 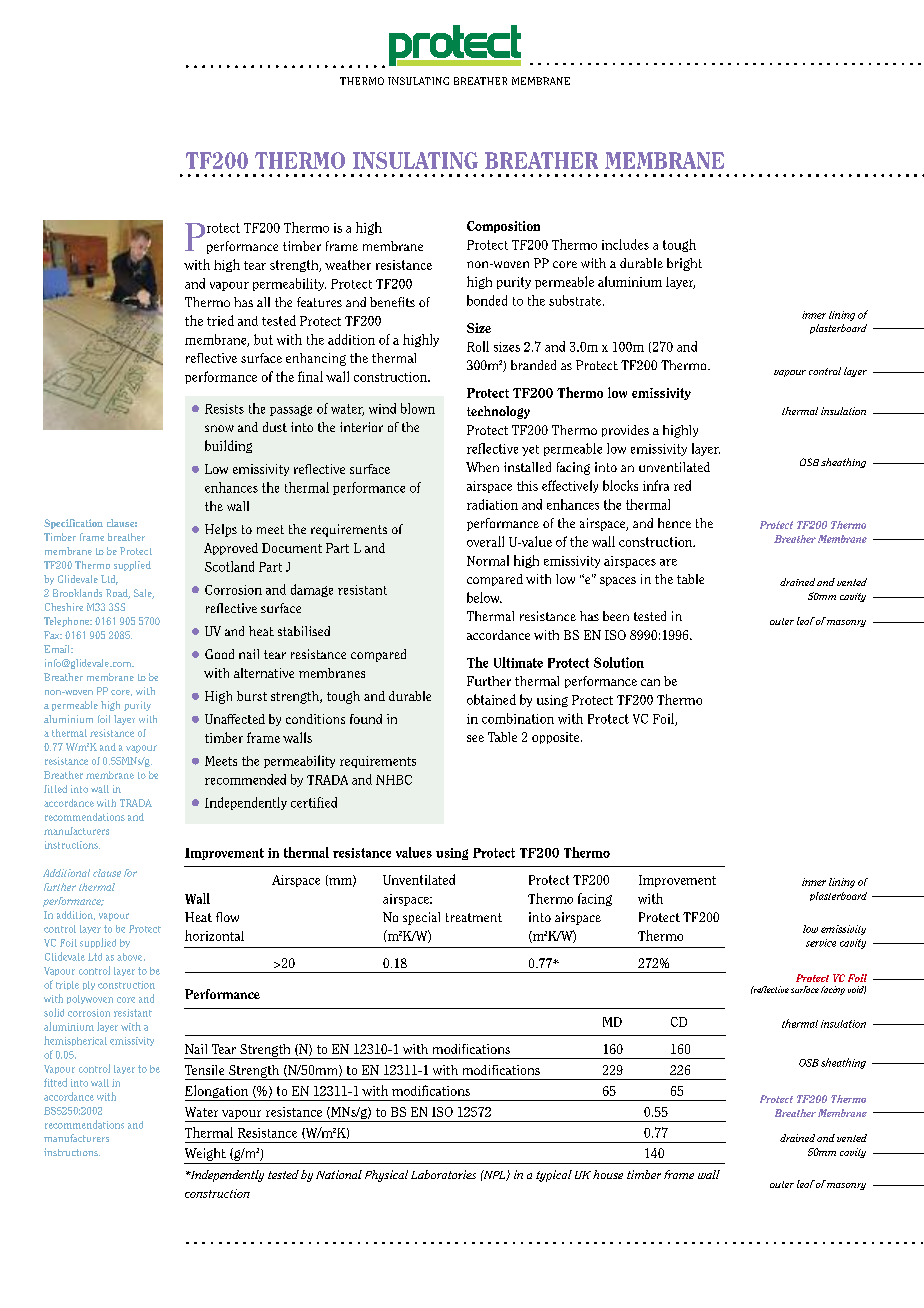 What do you see at coordinates (491, 699) in the document?
I see `obtained` at bounding box center [491, 699].
